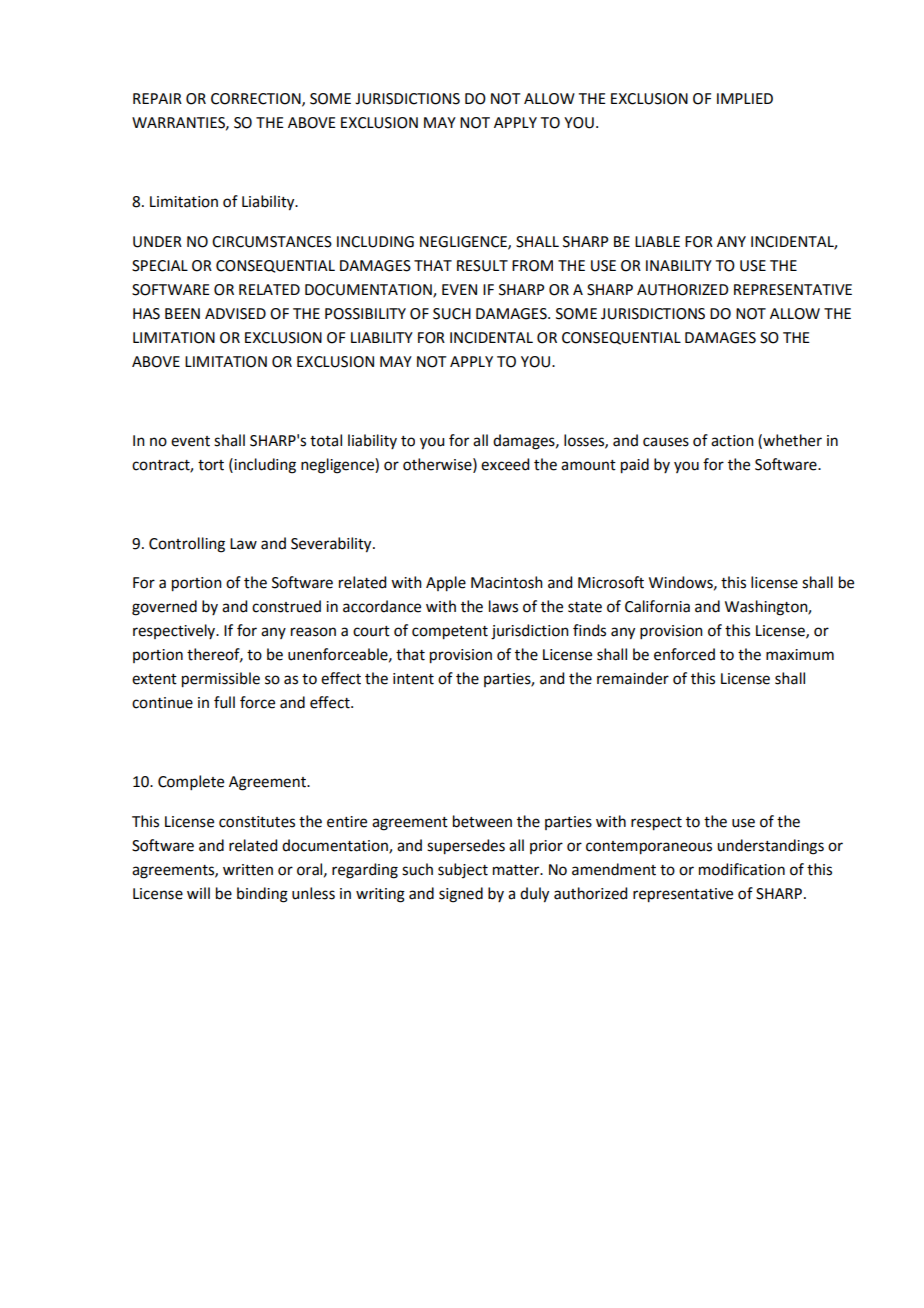 The image size is (924, 1308). Describe the element at coordinates (157, 98) in the screenshot. I see `REPAIR` at that location.
